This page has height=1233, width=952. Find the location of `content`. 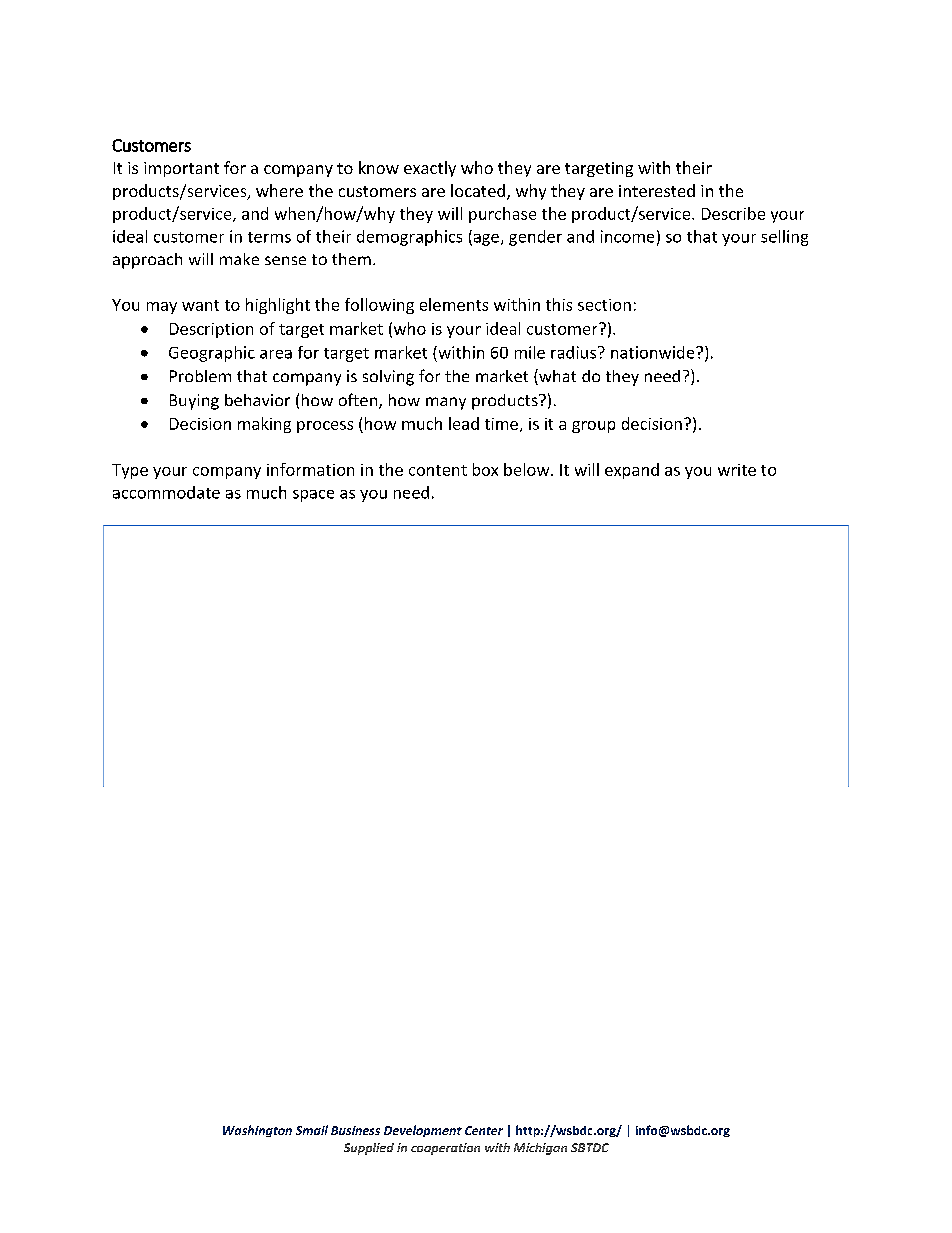

content is located at coordinates (438, 470).
